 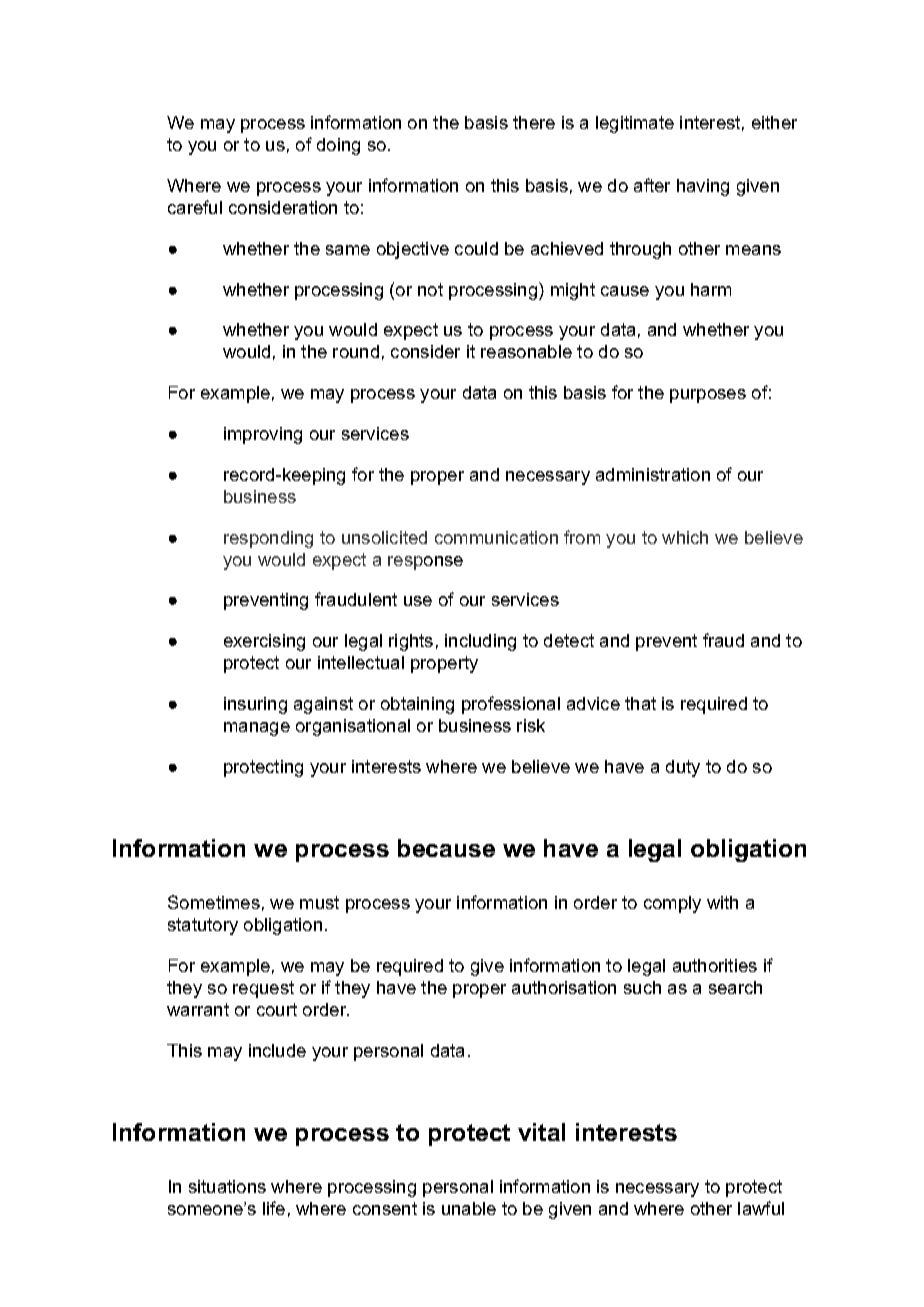 I want to click on Sometimes, so click(x=214, y=902).
